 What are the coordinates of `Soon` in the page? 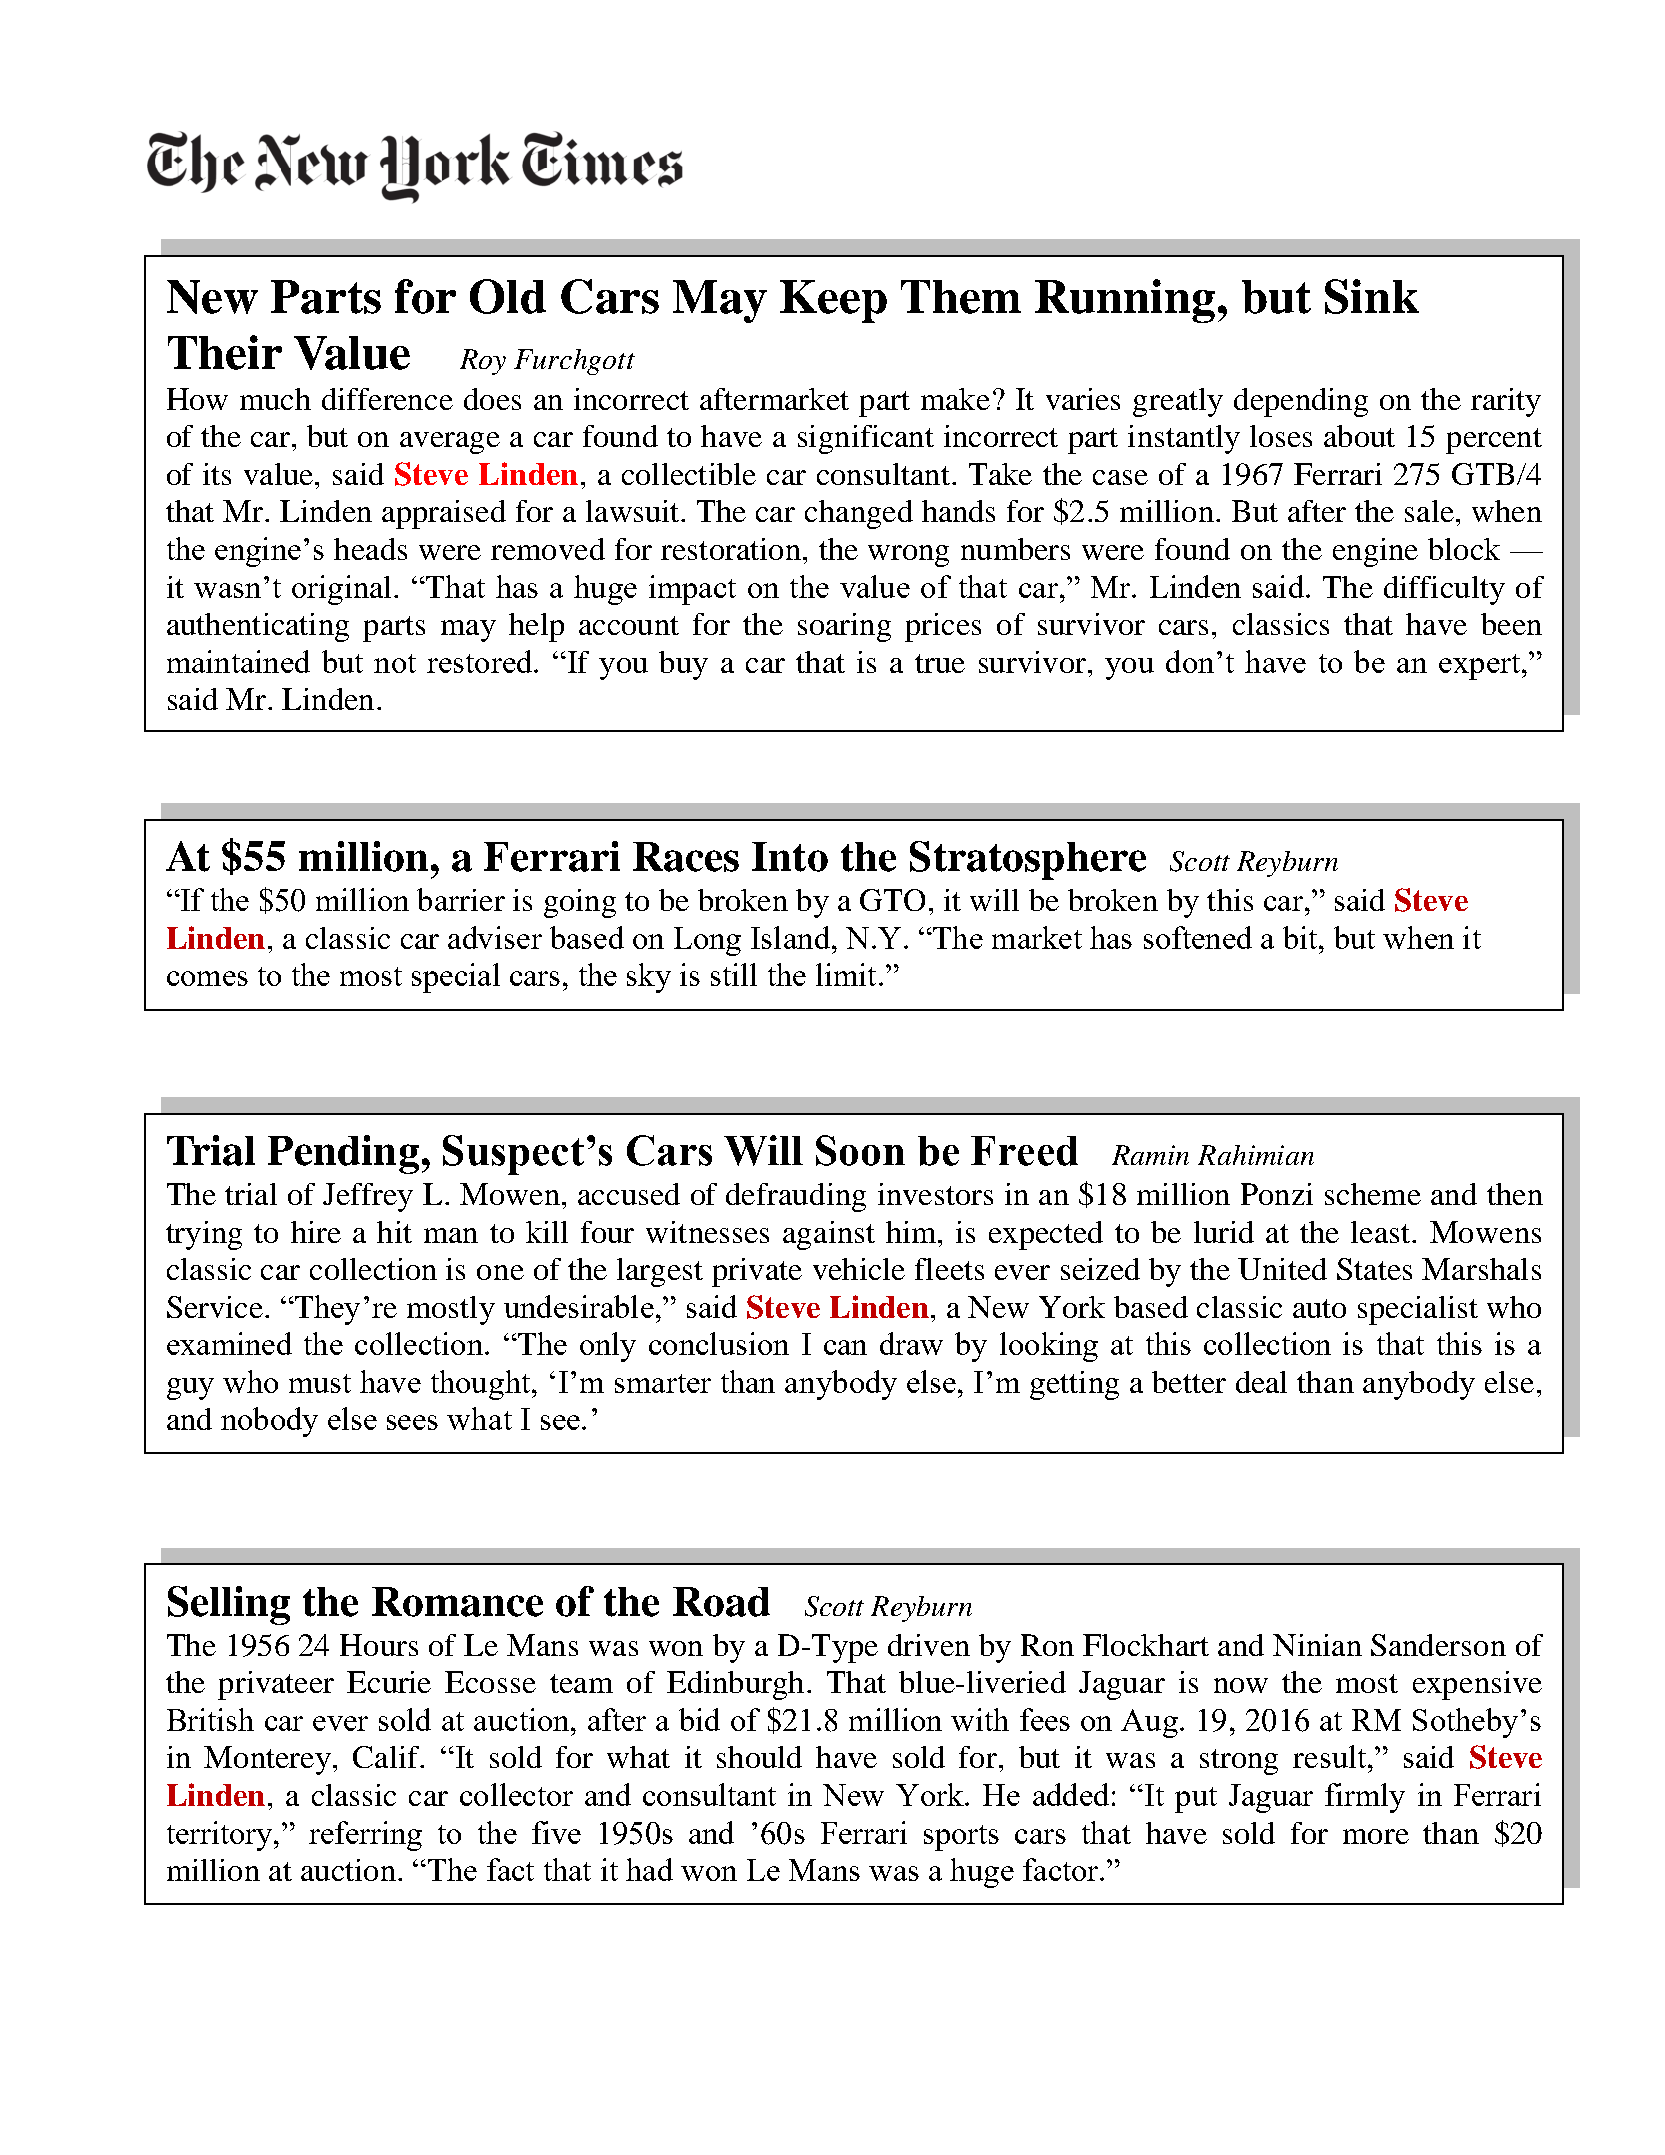 It's located at (860, 1150).
